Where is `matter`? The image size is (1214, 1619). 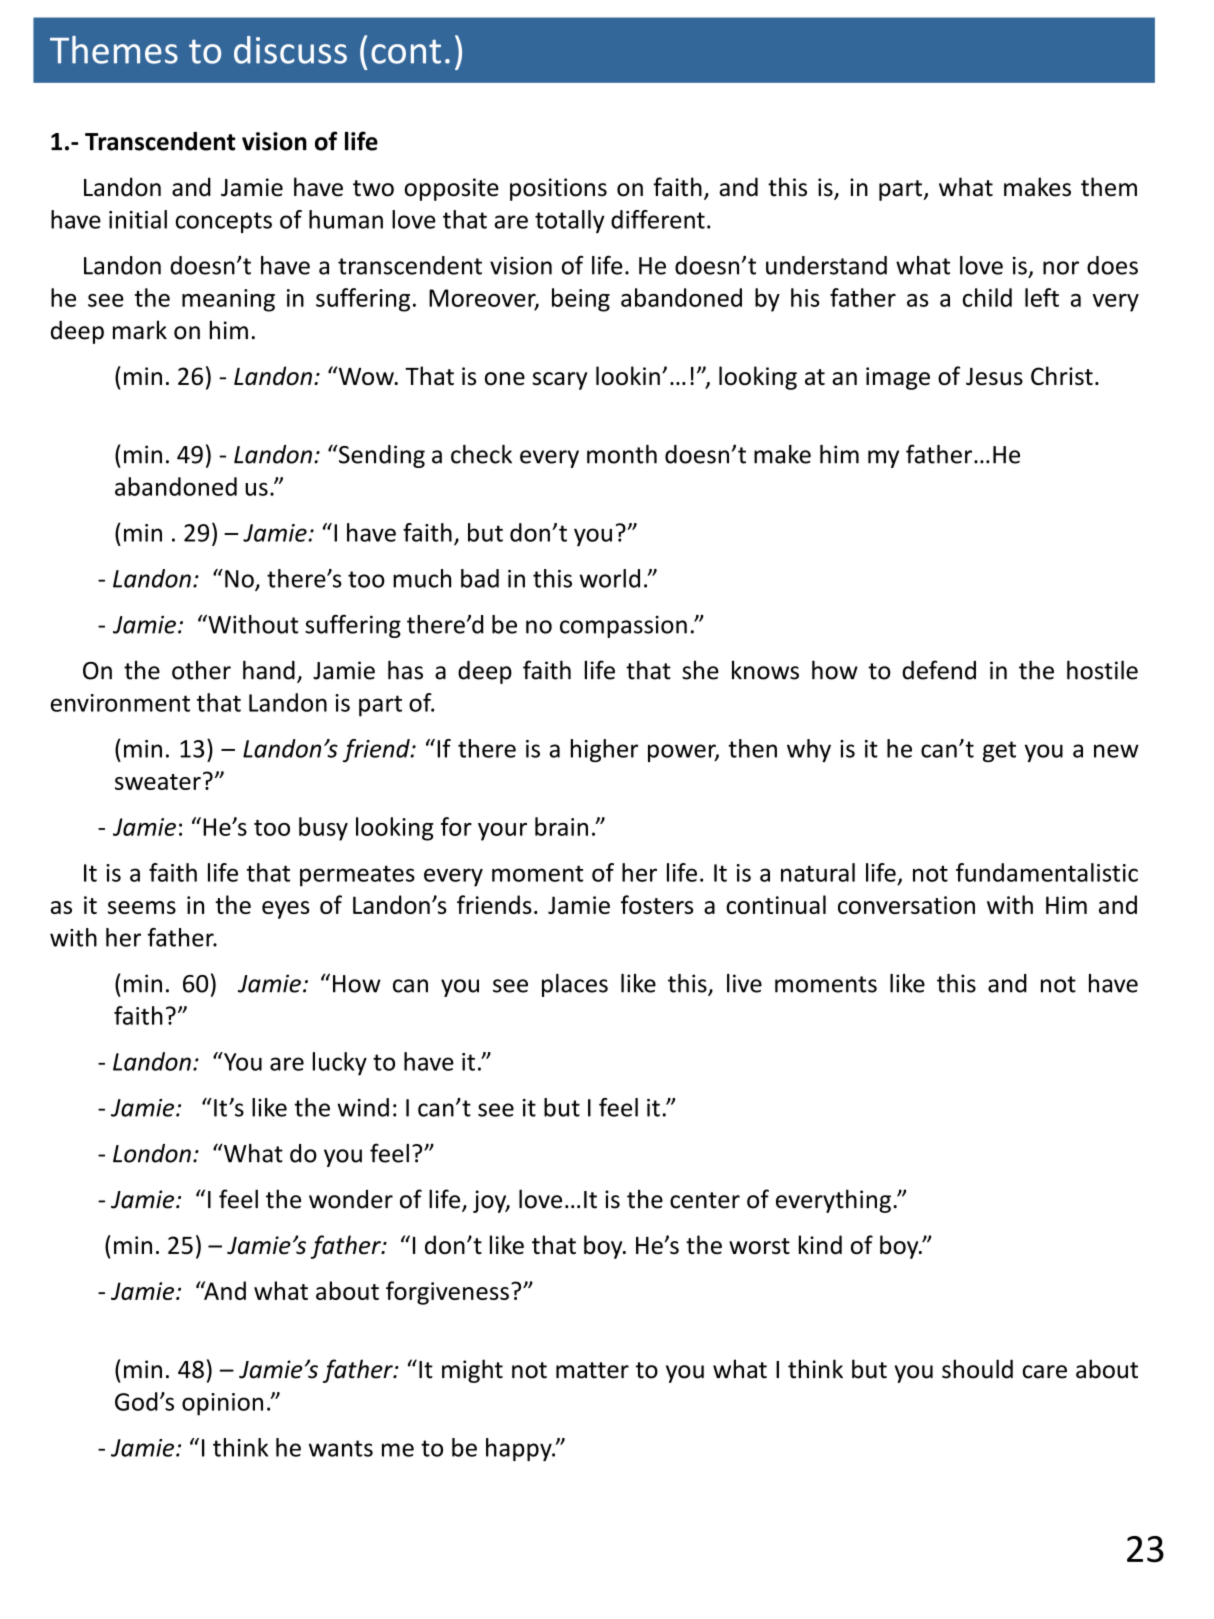
matter is located at coordinates (592, 1370).
